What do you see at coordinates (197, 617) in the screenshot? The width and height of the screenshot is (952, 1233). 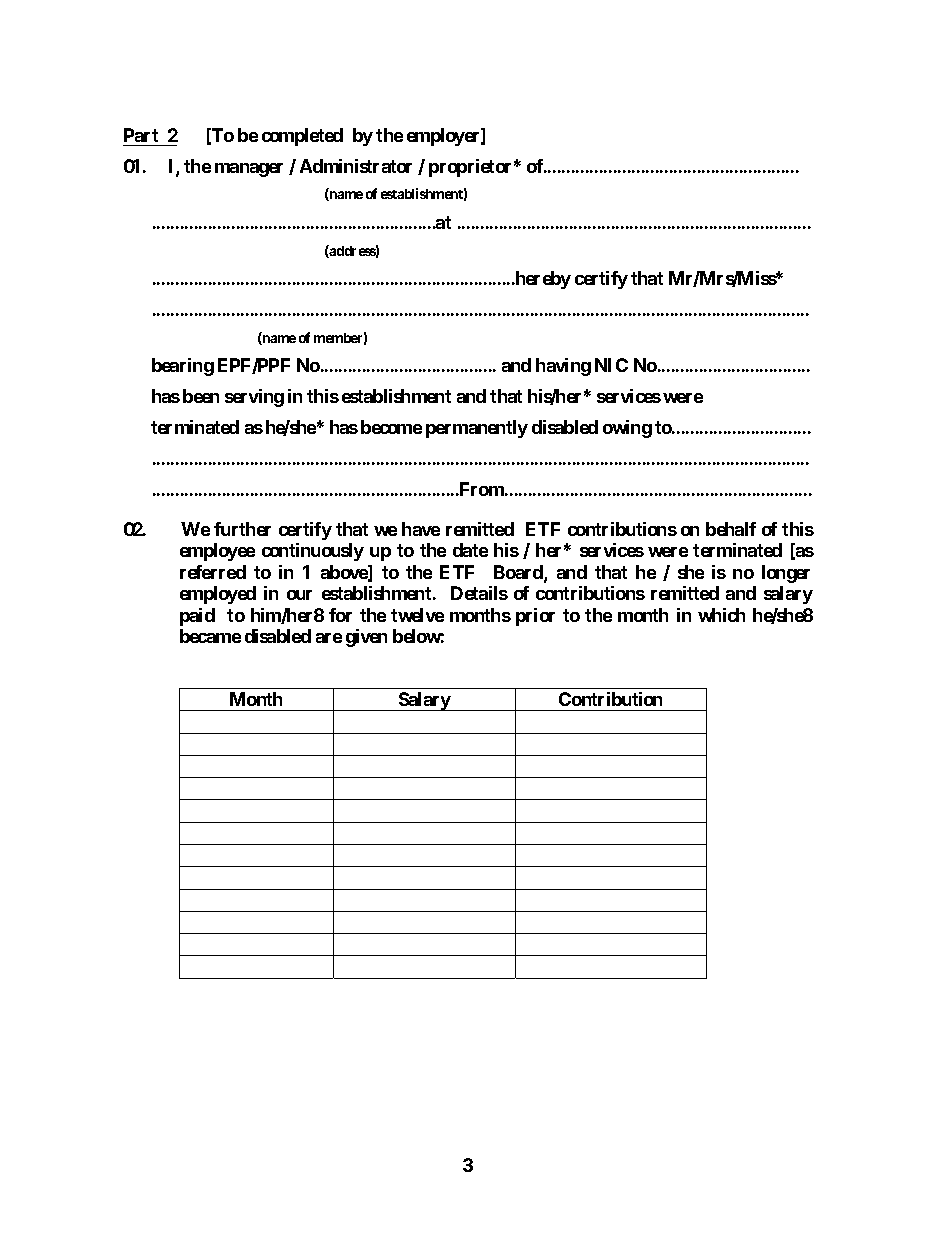 I see `paid` at bounding box center [197, 617].
